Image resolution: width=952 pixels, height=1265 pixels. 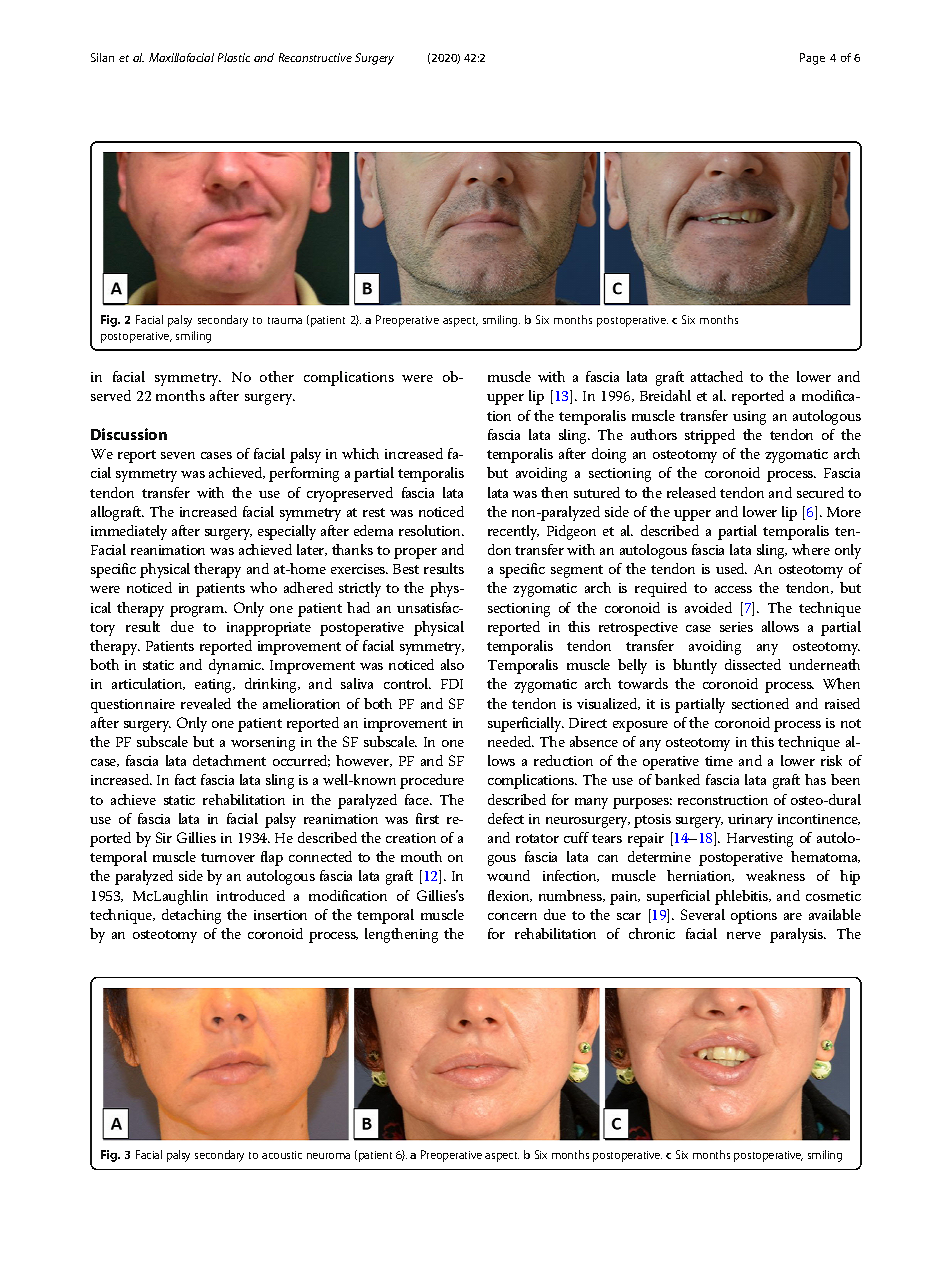 What do you see at coordinates (775, 875) in the image?
I see `weakness` at bounding box center [775, 875].
